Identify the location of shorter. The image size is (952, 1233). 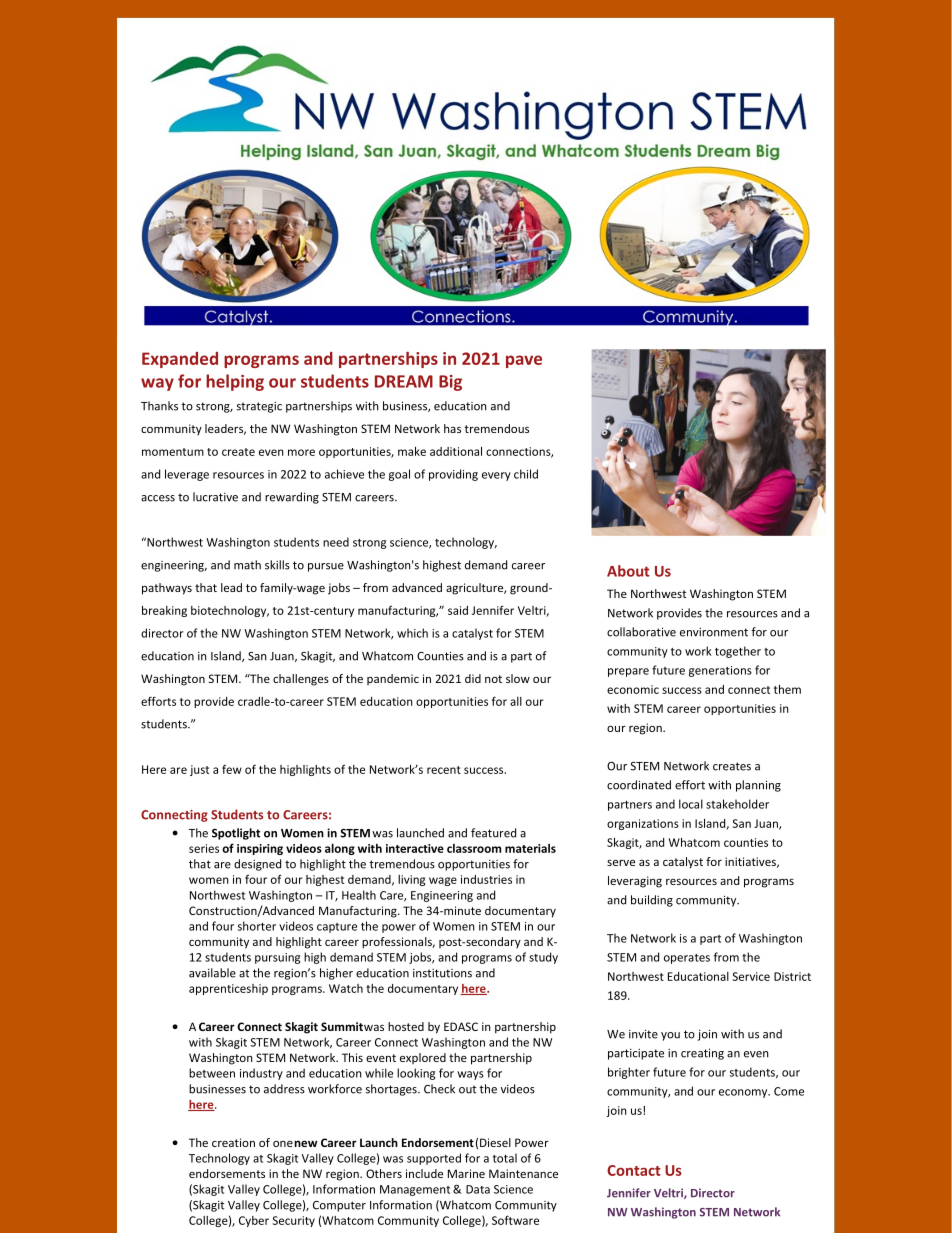
(257, 926).
